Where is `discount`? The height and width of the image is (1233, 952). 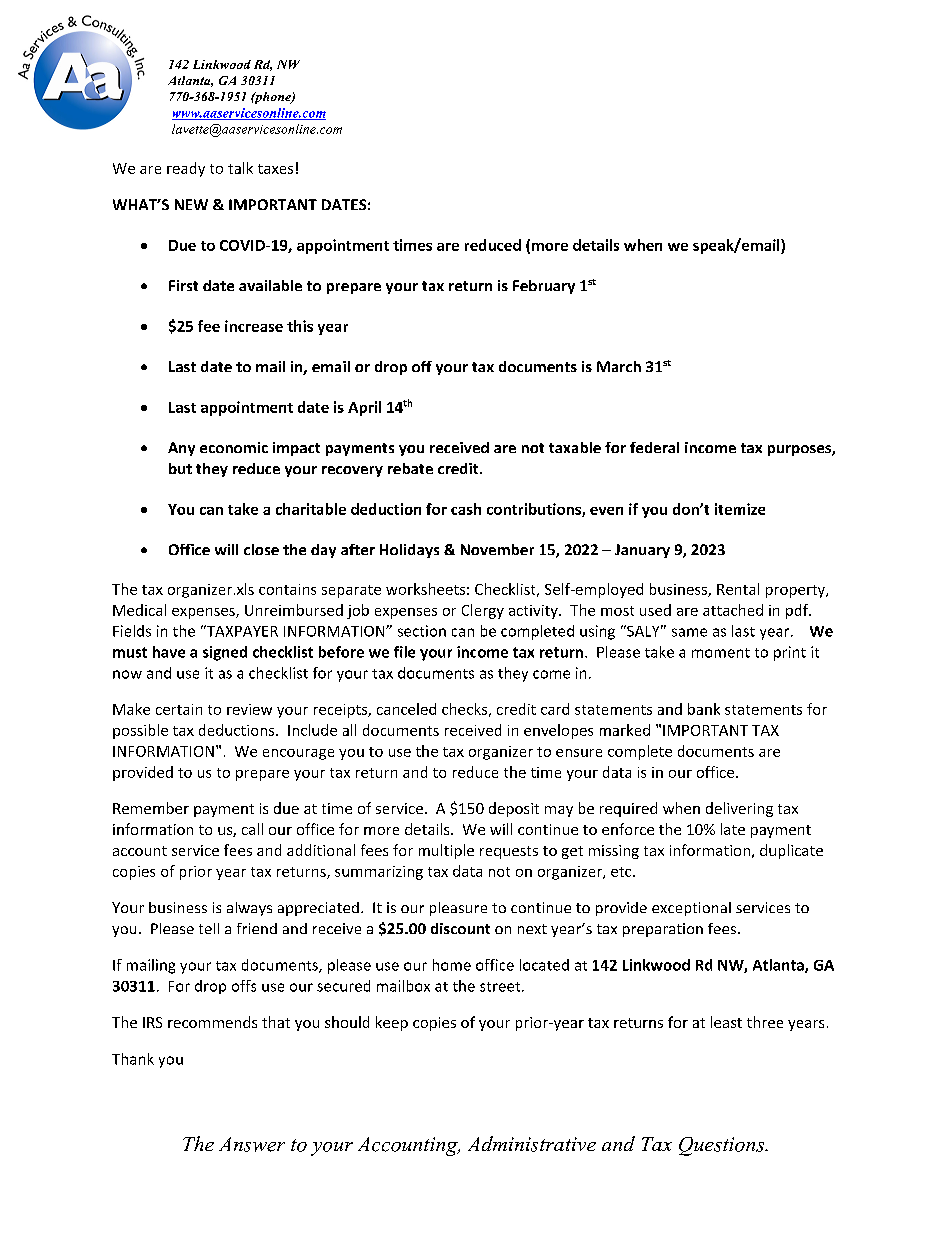 discount is located at coordinates (460, 928).
